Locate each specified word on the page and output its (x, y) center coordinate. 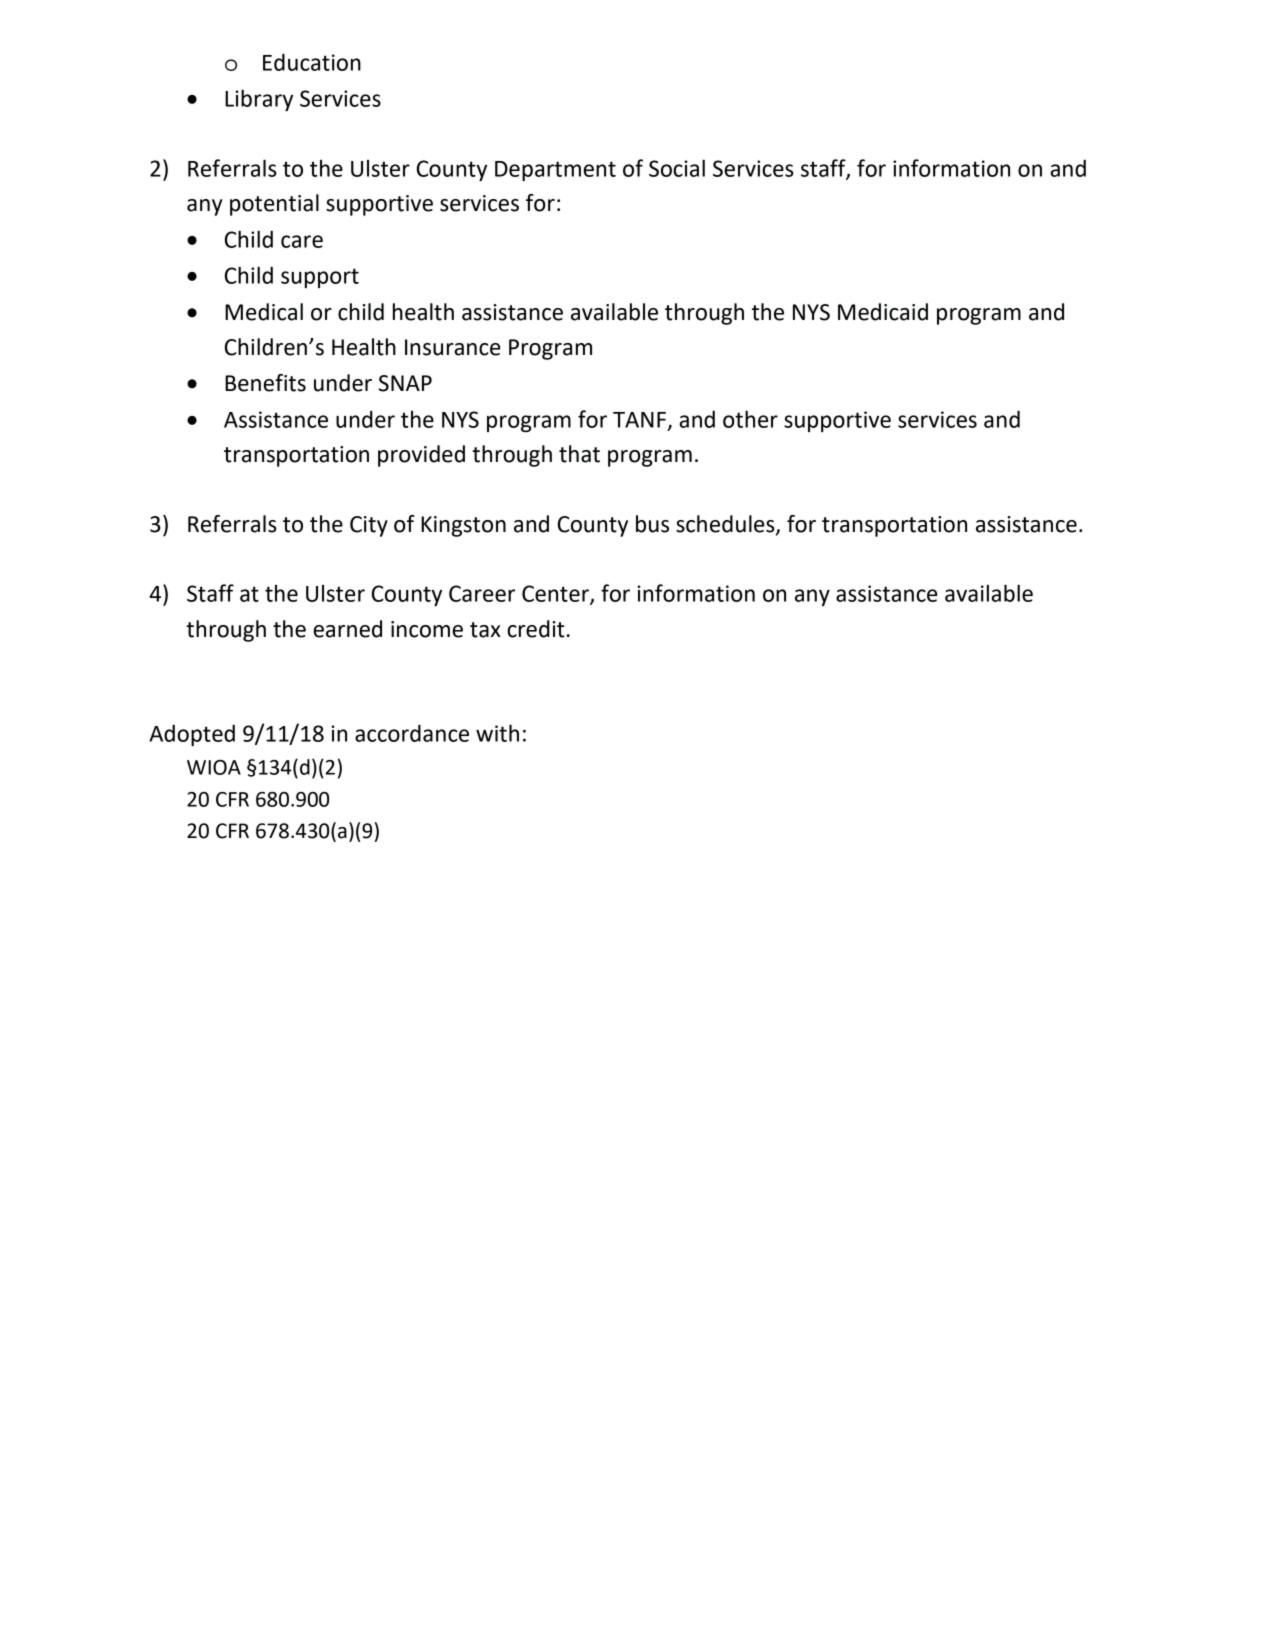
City (369, 526)
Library (259, 100)
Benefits (265, 383)
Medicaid (883, 312)
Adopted (192, 735)
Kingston (463, 526)
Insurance (452, 347)
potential (274, 205)
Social (677, 168)
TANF (639, 420)
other (750, 419)
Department (555, 171)
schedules (726, 525)
